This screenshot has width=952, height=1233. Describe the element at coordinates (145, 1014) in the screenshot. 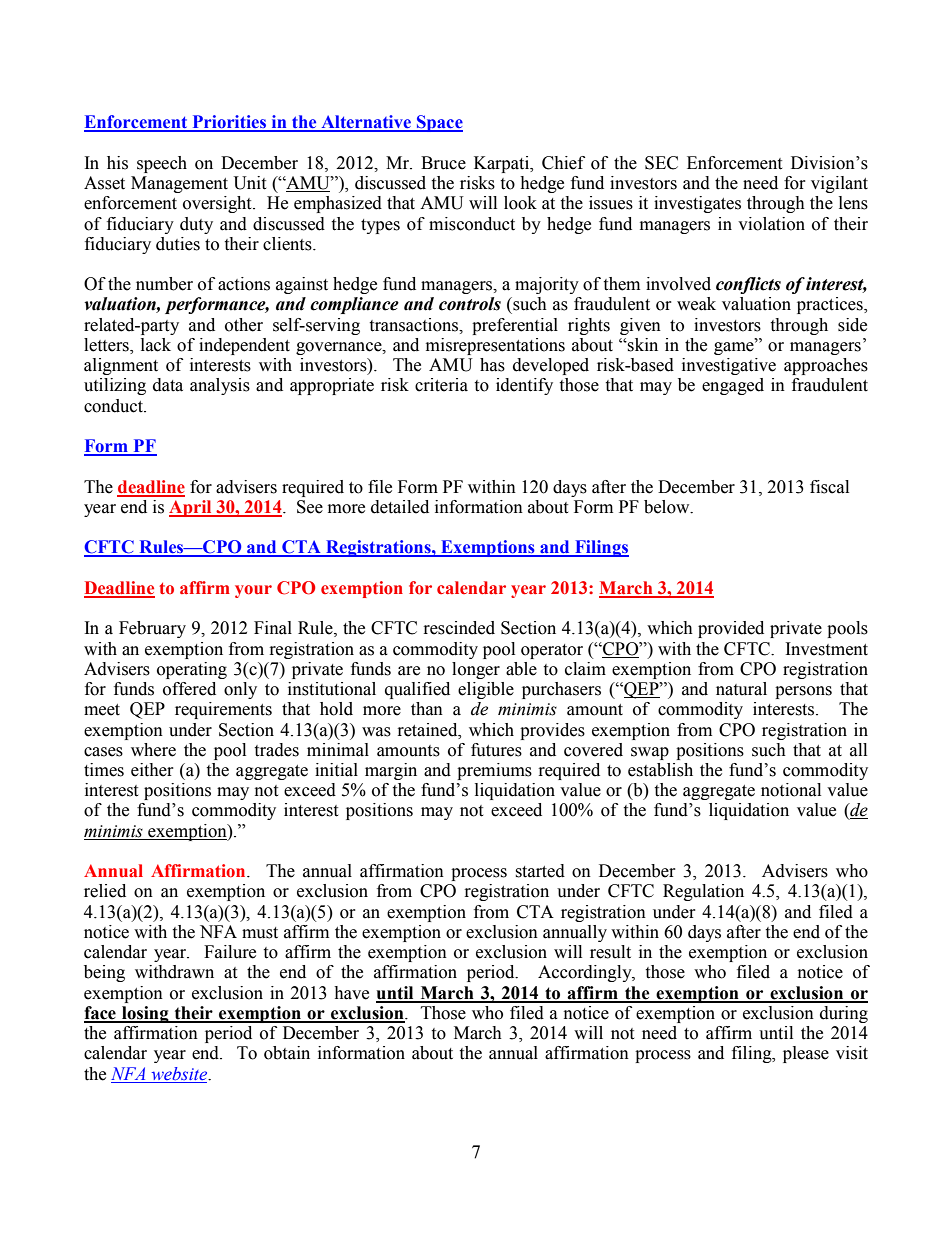

I see `losing` at that location.
